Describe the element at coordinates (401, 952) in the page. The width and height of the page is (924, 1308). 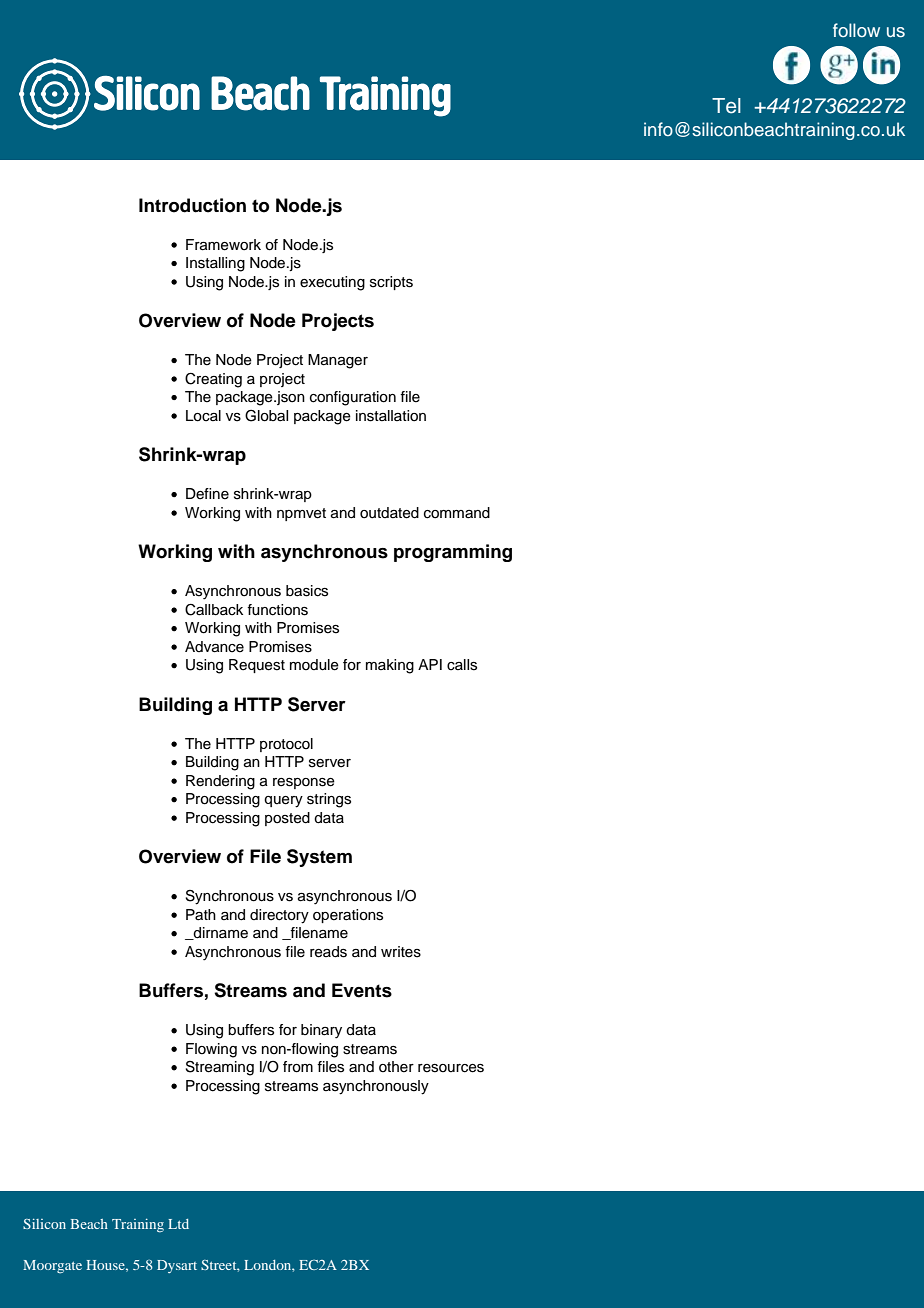
I see `writes` at that location.
